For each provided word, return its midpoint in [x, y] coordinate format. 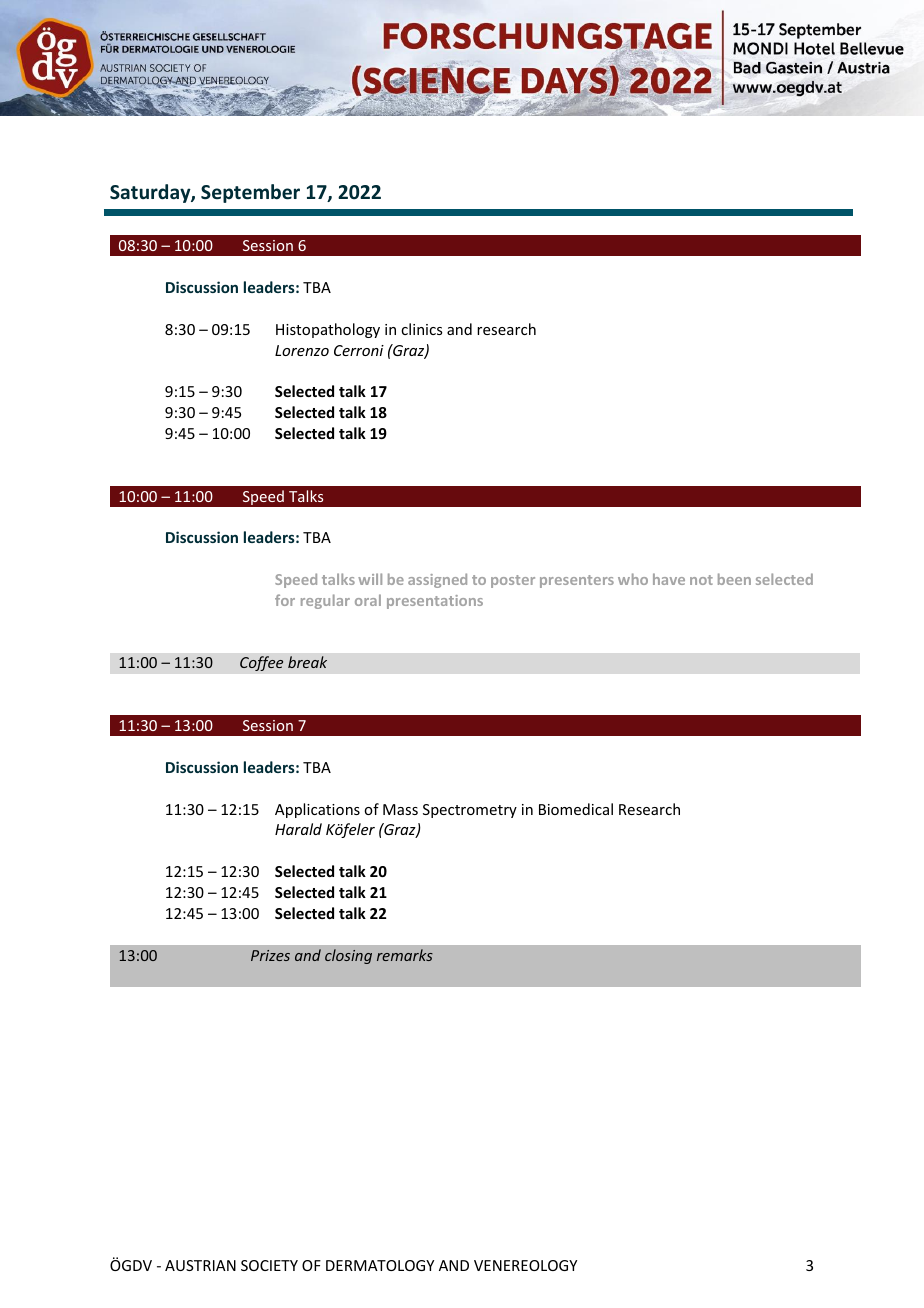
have [669, 579]
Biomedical [576, 809]
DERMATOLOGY [380, 1265]
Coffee [262, 663]
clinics [421, 329]
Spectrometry [470, 811]
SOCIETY [269, 1265]
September [250, 193]
